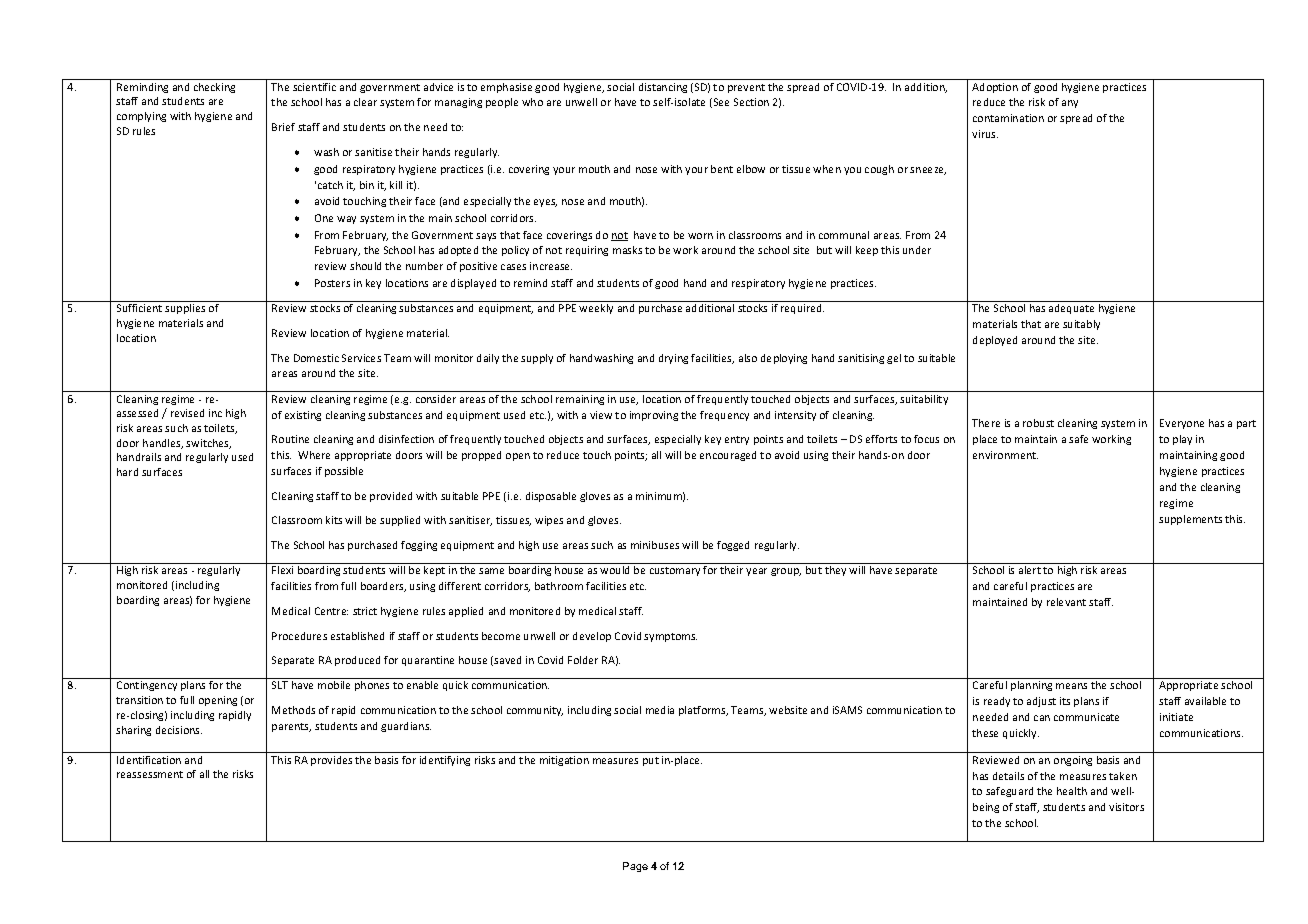 The height and width of the page is (924, 1308). I want to click on suitably, so click(1081, 325).
